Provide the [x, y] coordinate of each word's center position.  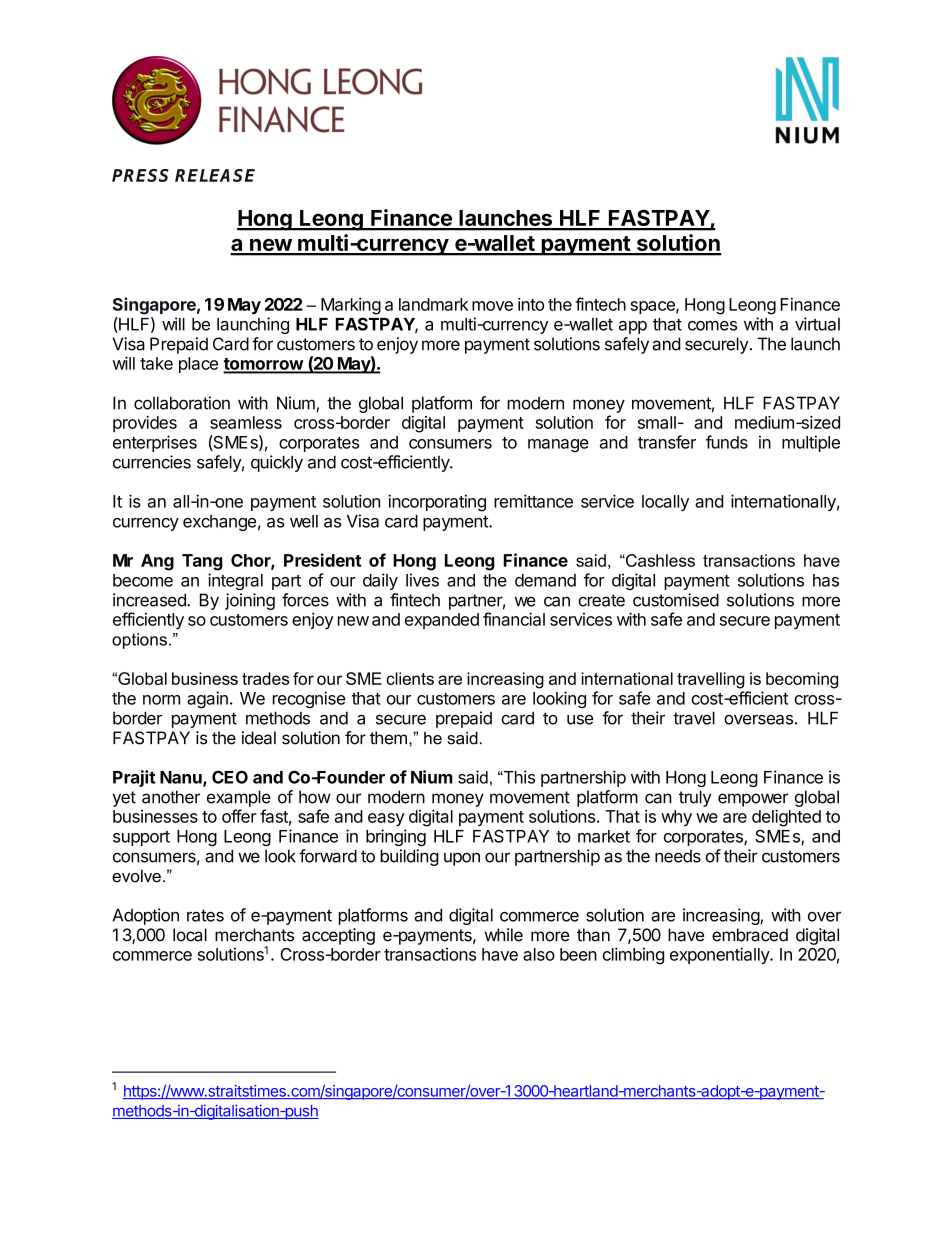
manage [558, 445]
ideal [259, 738]
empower [753, 800]
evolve [136, 876]
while [504, 935]
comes [712, 326]
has [826, 580]
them [388, 738]
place [198, 365]
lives [422, 580]
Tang [202, 562]
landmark [433, 304]
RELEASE [215, 175]
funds [727, 442]
